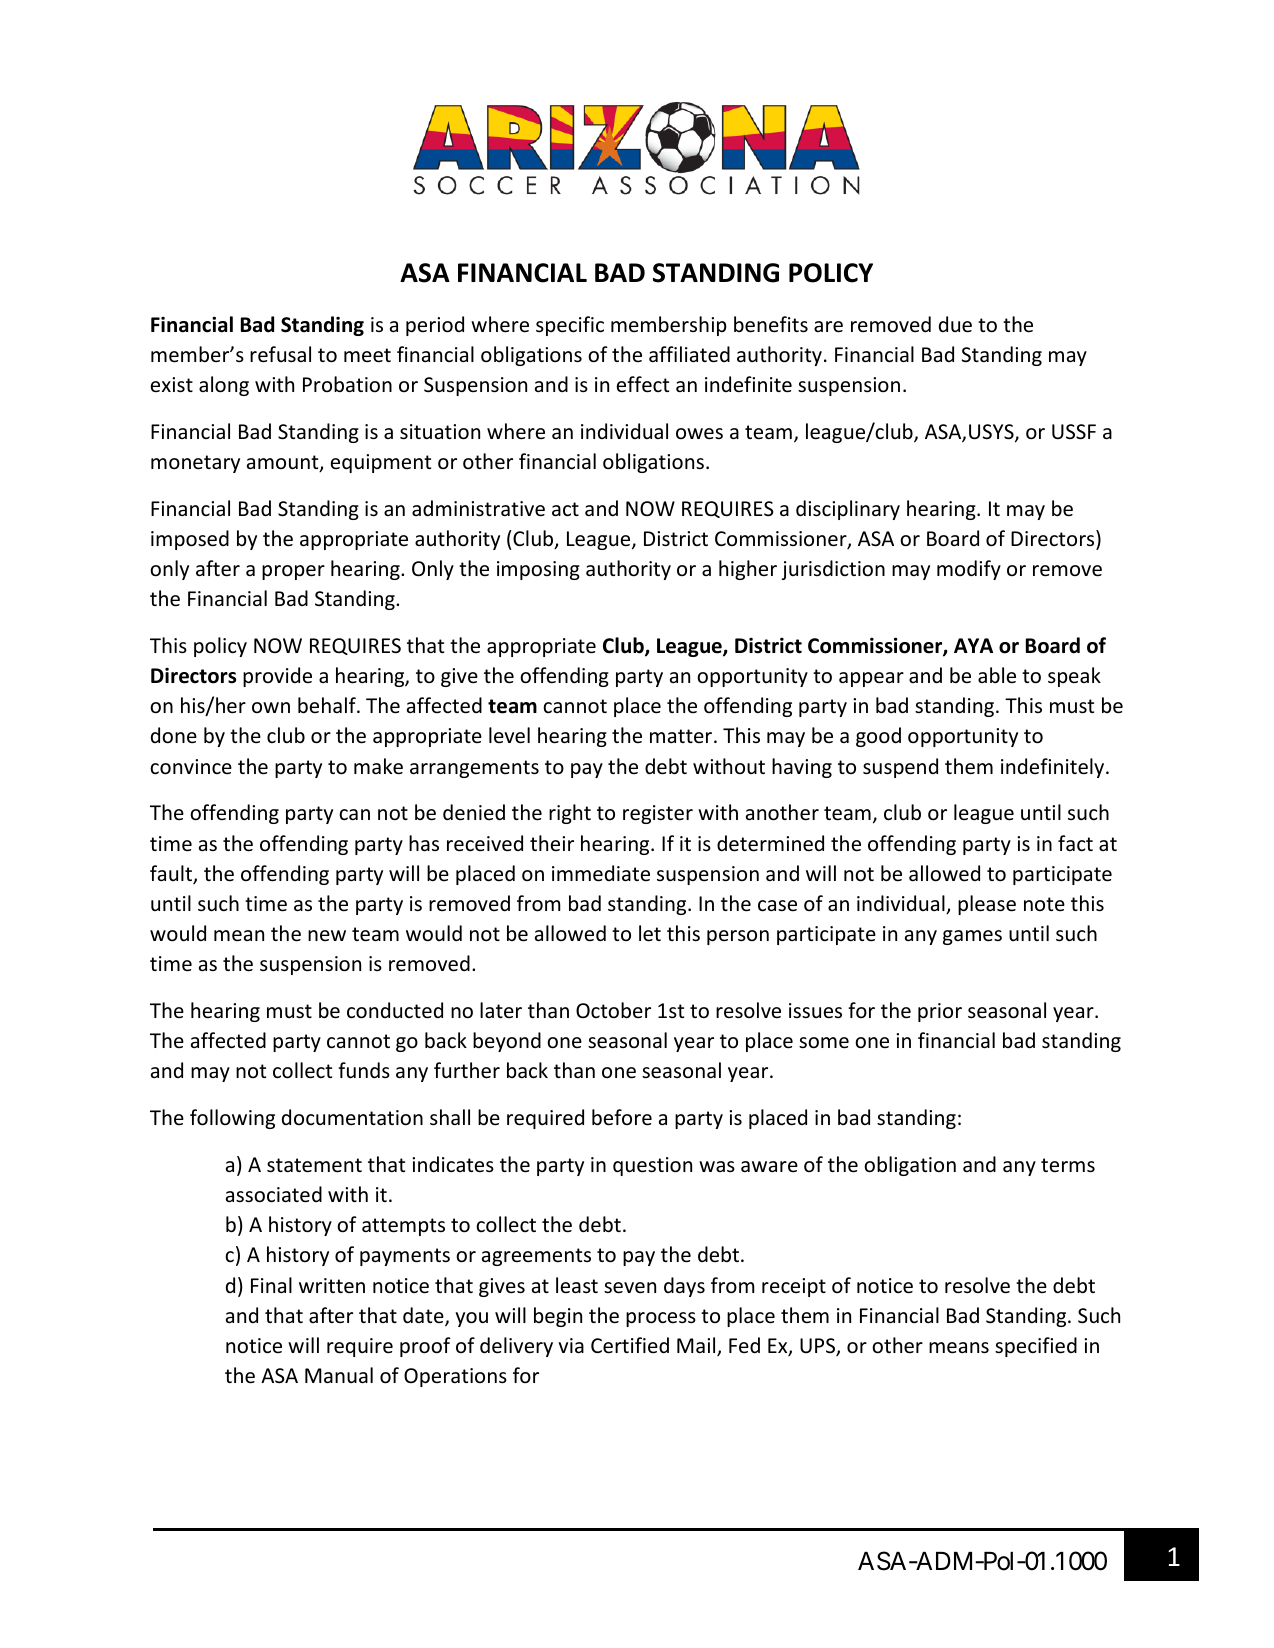 The image size is (1274, 1648). I want to click on immediate, so click(601, 873).
